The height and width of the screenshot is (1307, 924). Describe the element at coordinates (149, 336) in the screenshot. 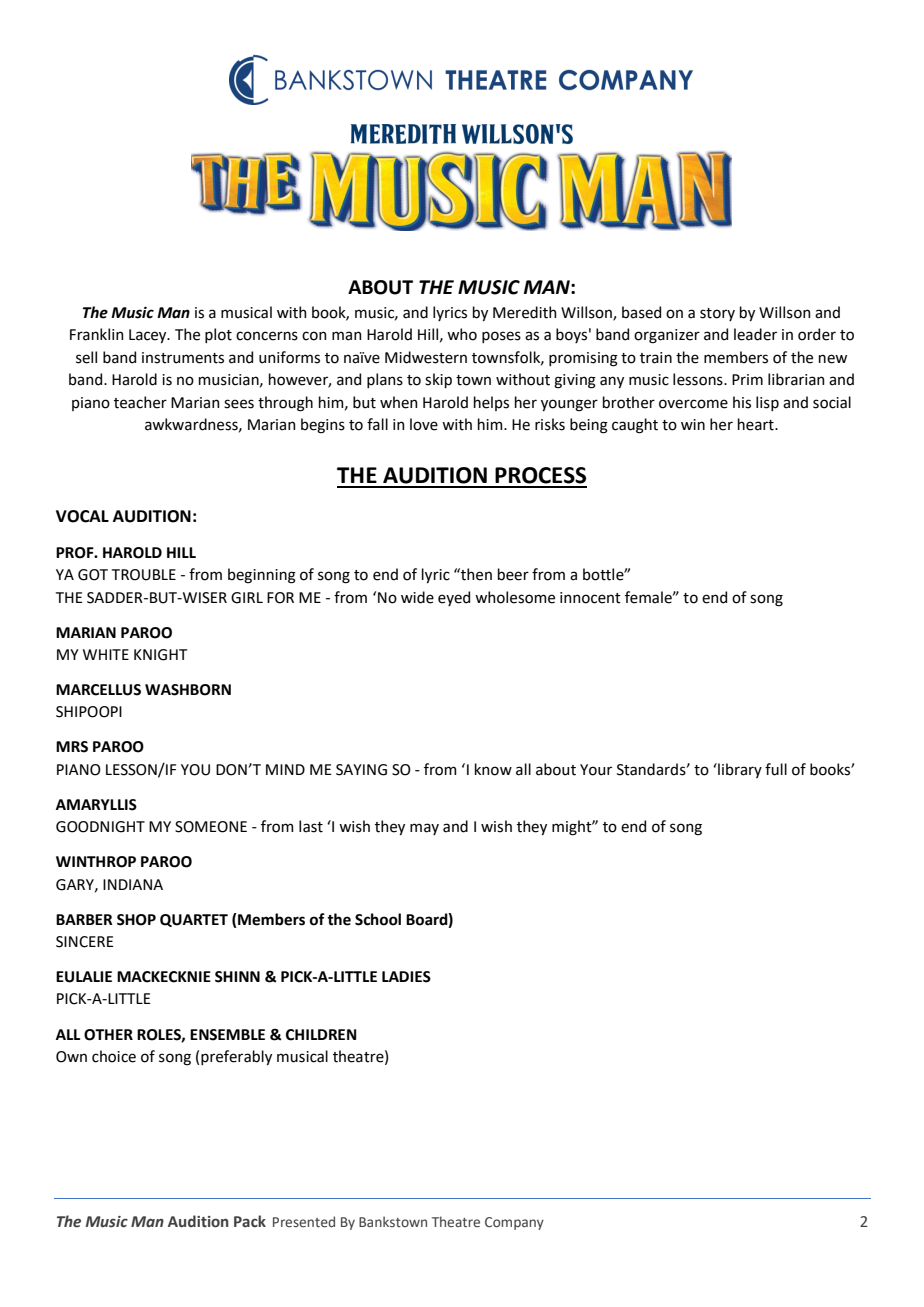

I see `Lacey` at that location.
